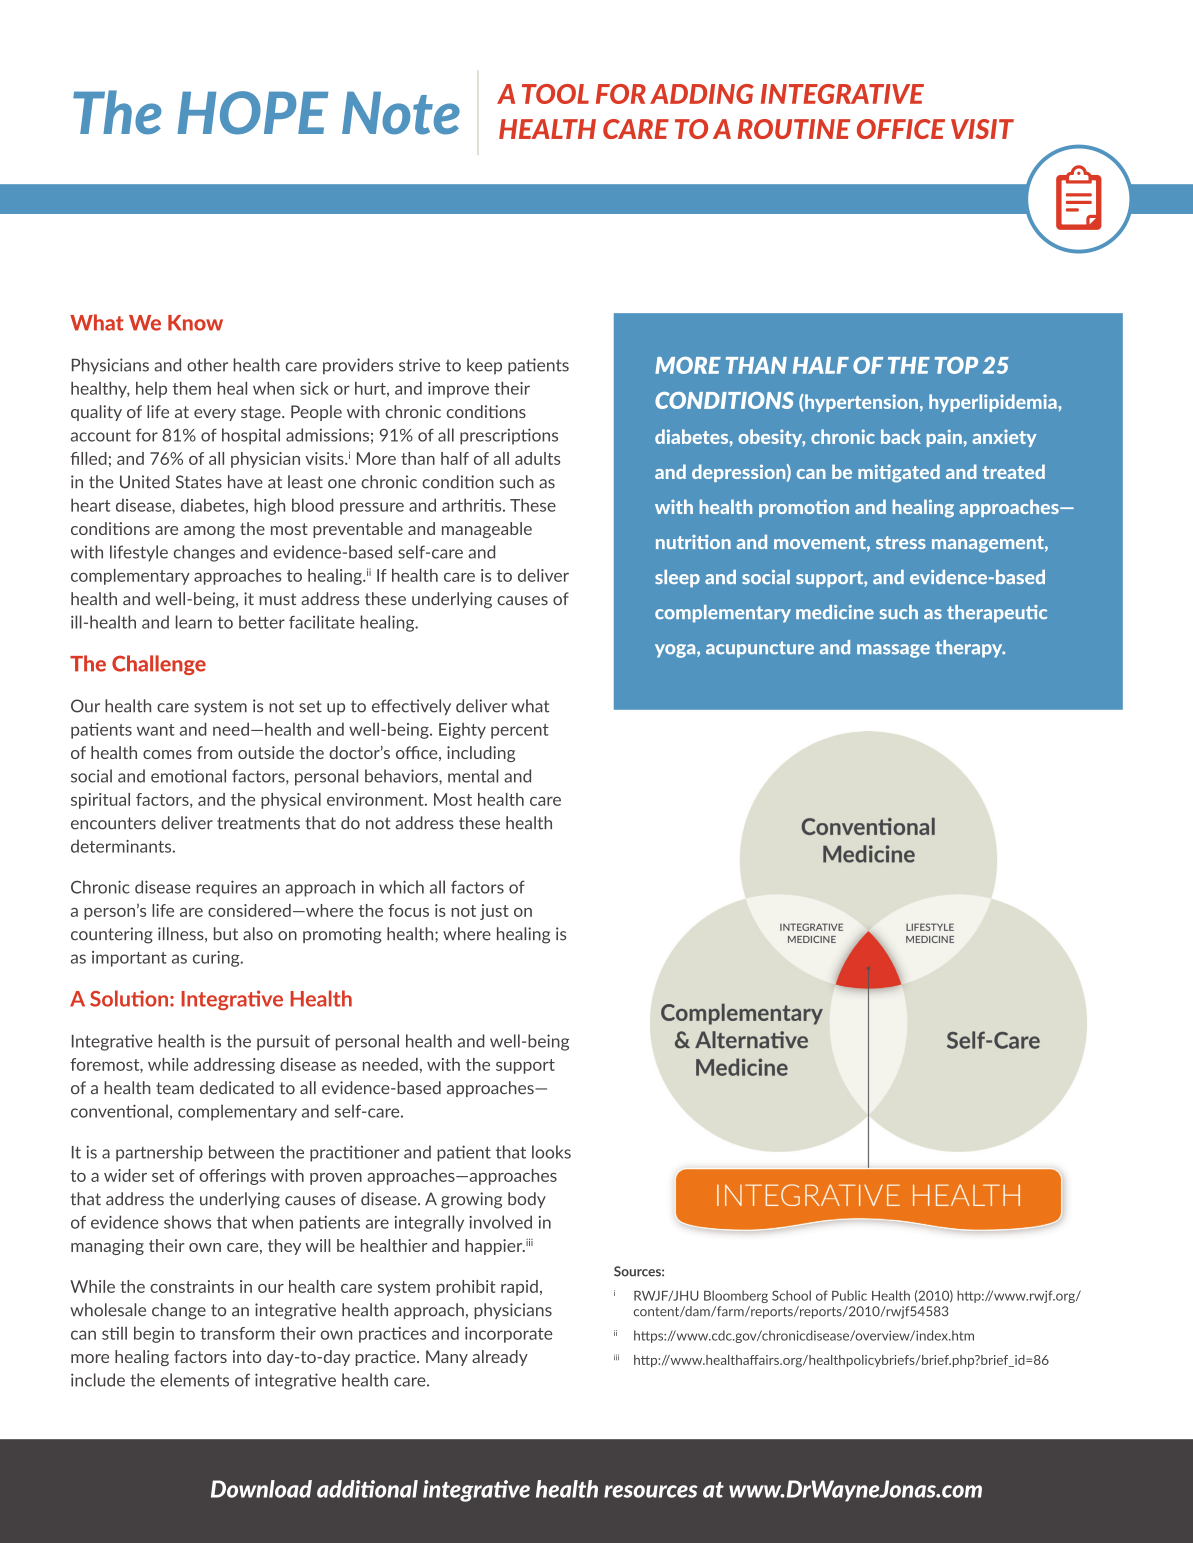 This document has width=1193, height=1543. What do you see at coordinates (794, 129) in the document?
I see `ROUTINE` at bounding box center [794, 129].
